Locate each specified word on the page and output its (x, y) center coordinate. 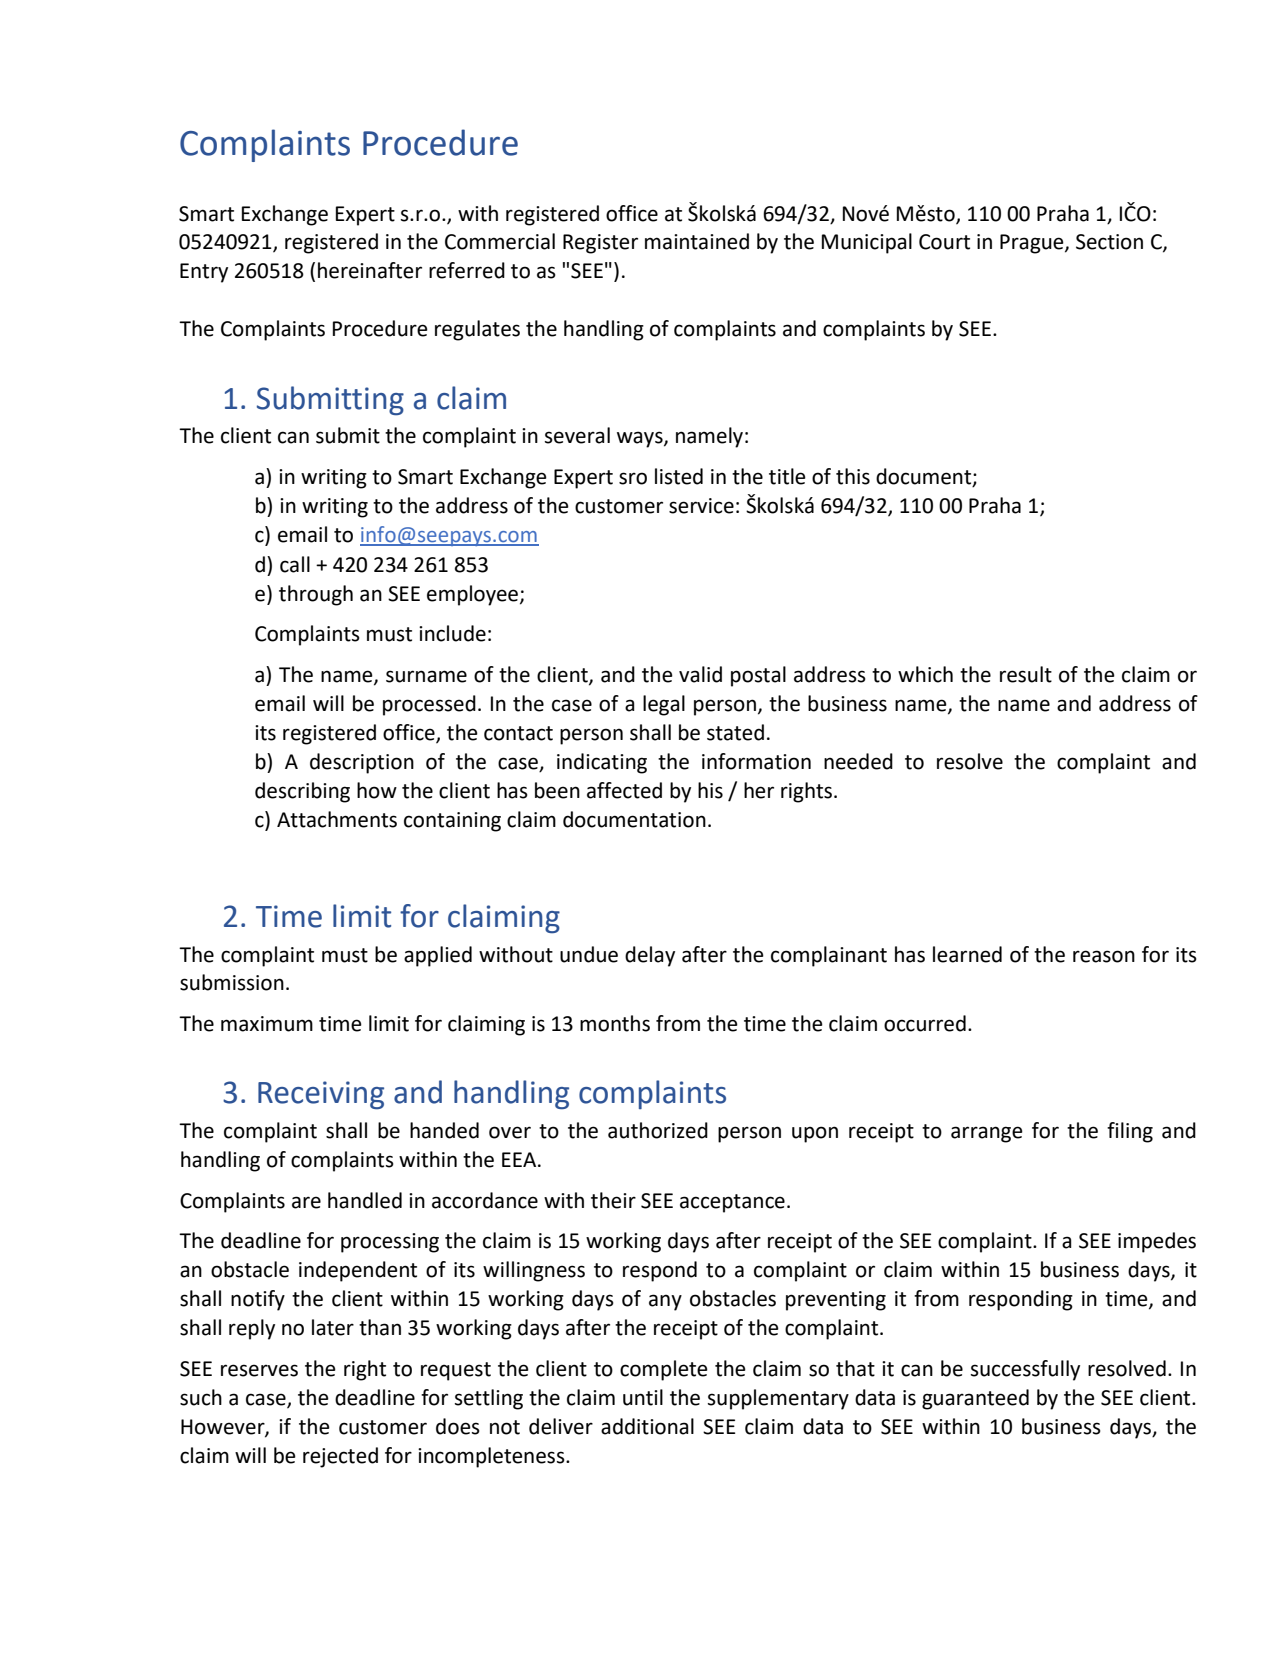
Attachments (337, 819)
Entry (204, 273)
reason (1104, 956)
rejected (340, 1457)
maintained (697, 241)
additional (647, 1426)
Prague (1033, 244)
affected (624, 790)
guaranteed (975, 1399)
